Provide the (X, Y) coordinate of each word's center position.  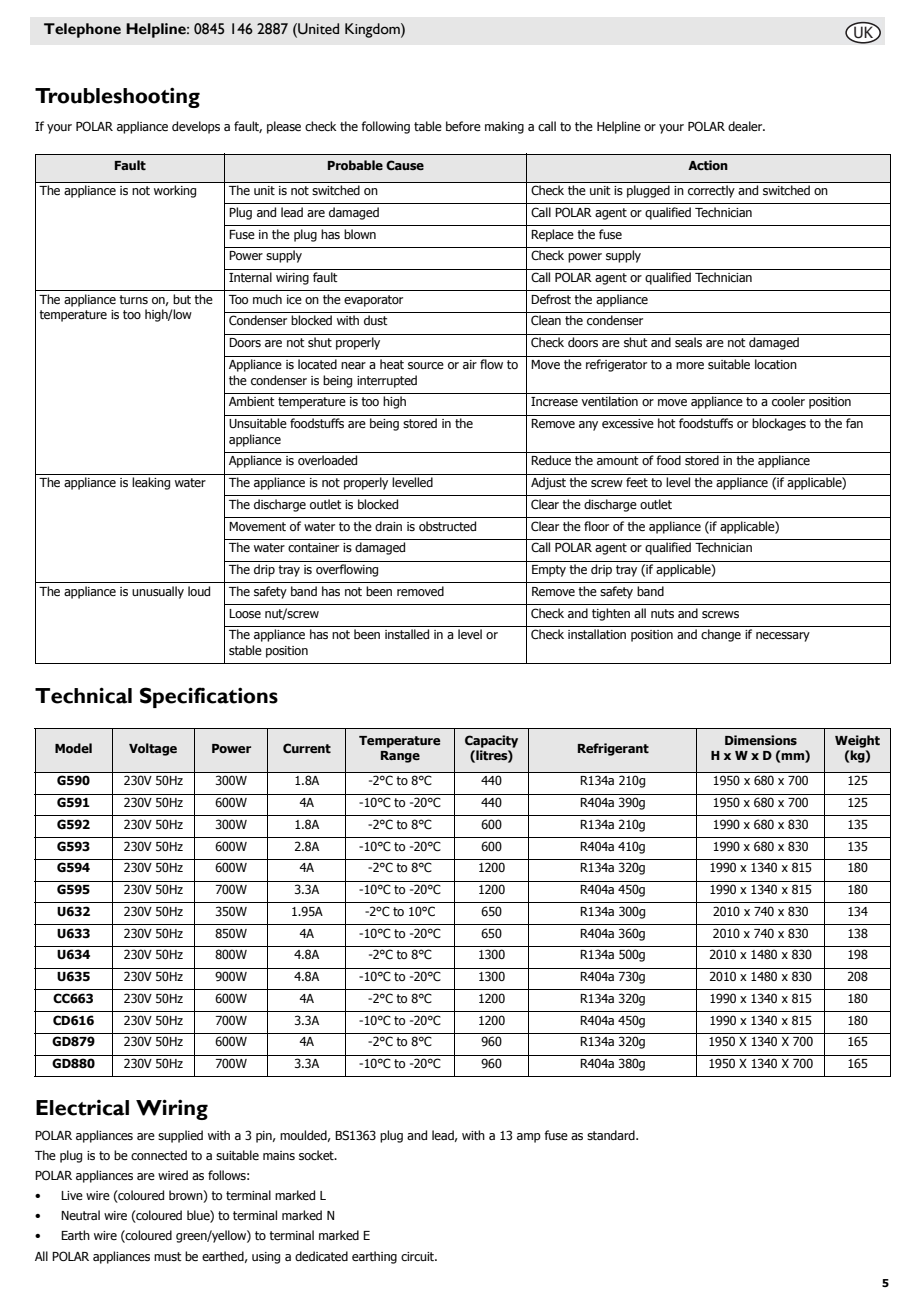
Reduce (551, 460)
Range (400, 757)
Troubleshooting (117, 97)
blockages (779, 424)
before (463, 126)
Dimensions (761, 740)
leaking (151, 483)
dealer (746, 126)
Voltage (153, 749)
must (168, 1256)
